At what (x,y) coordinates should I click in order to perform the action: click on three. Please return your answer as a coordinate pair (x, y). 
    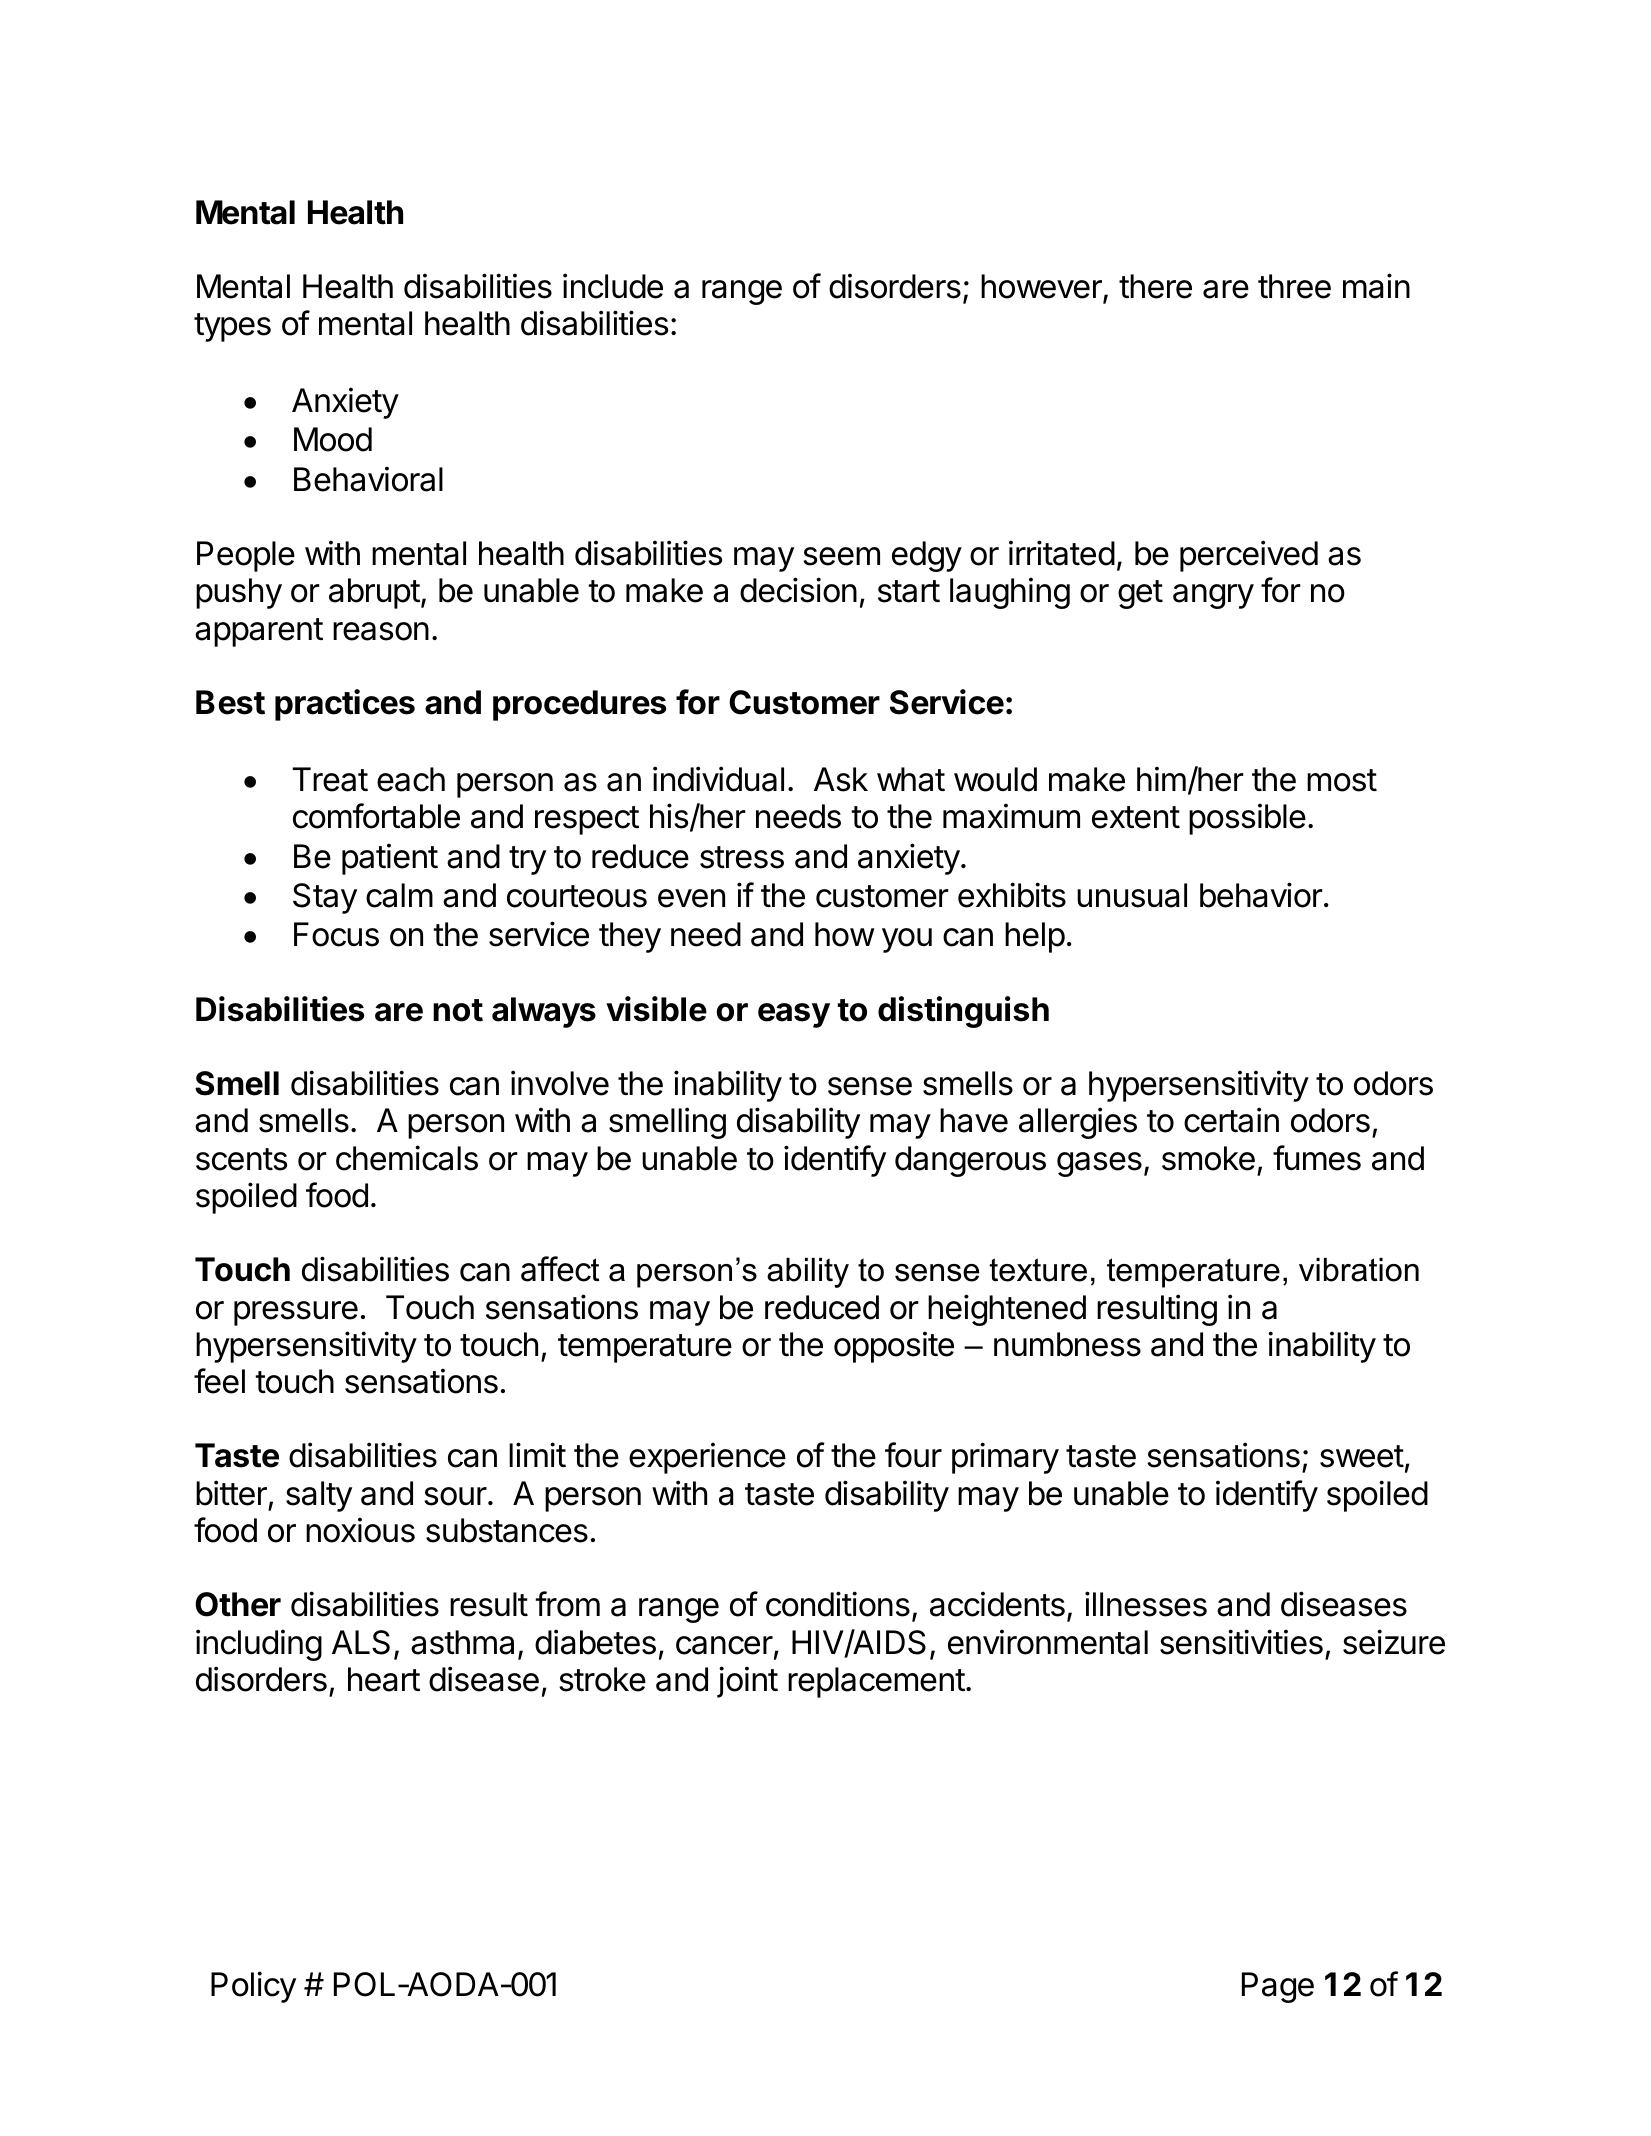
    Looking at the image, I should click on (1294, 286).
